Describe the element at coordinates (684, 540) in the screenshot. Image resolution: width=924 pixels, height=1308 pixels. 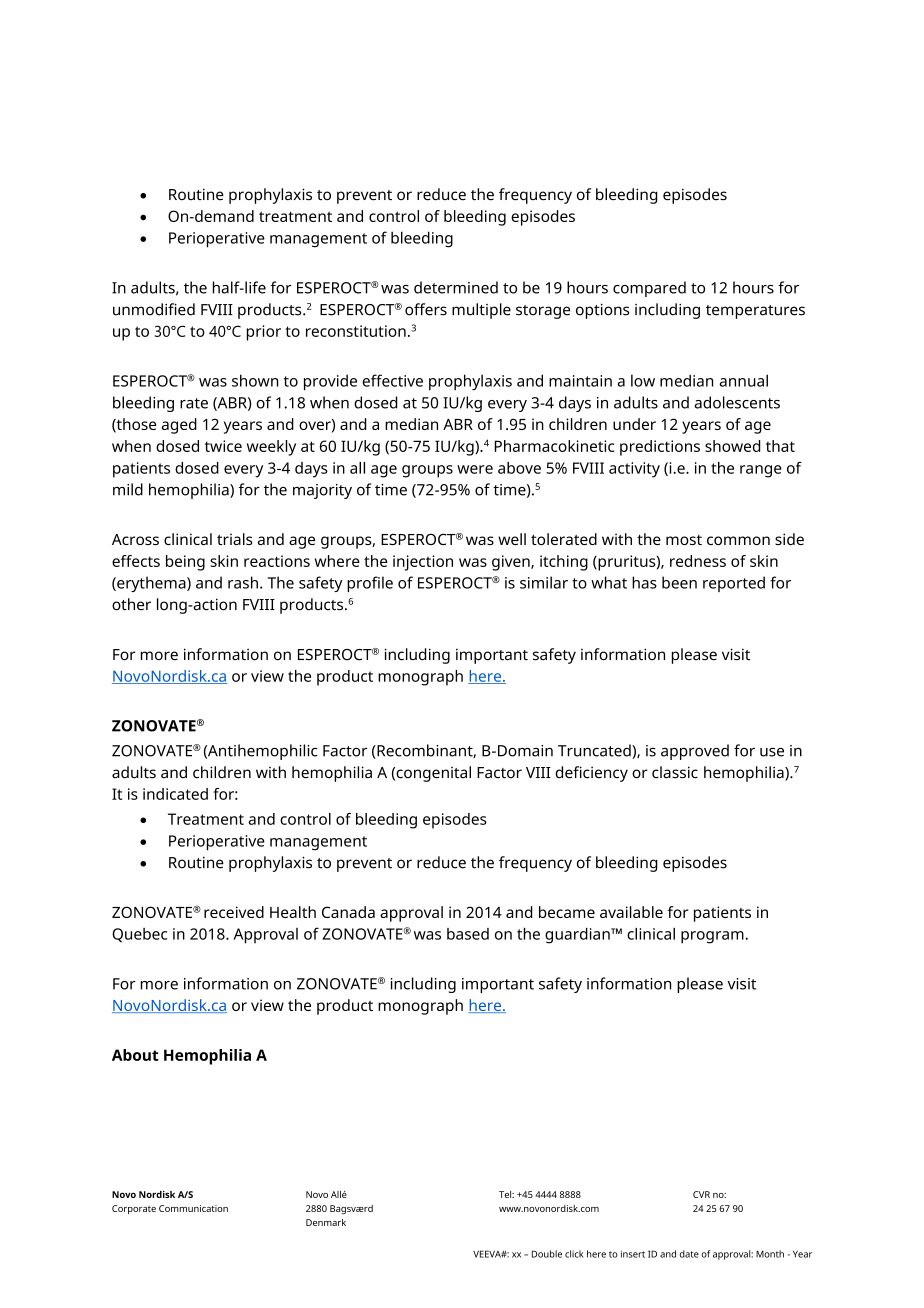
I see `most` at that location.
